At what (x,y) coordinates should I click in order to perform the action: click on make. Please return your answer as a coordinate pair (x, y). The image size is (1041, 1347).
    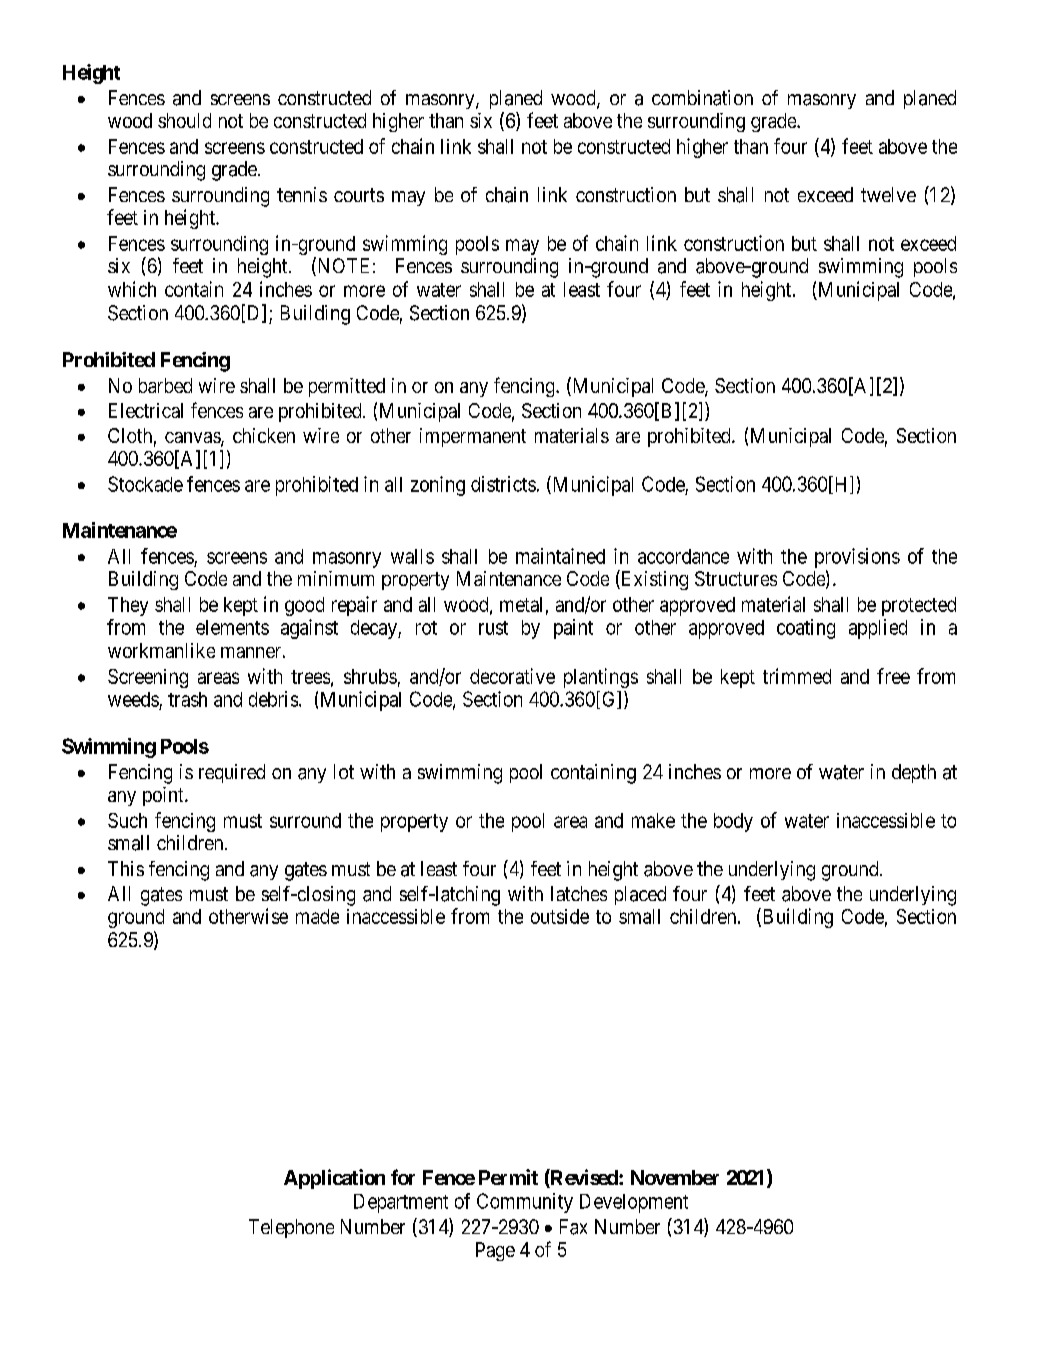
    Looking at the image, I should click on (653, 820).
